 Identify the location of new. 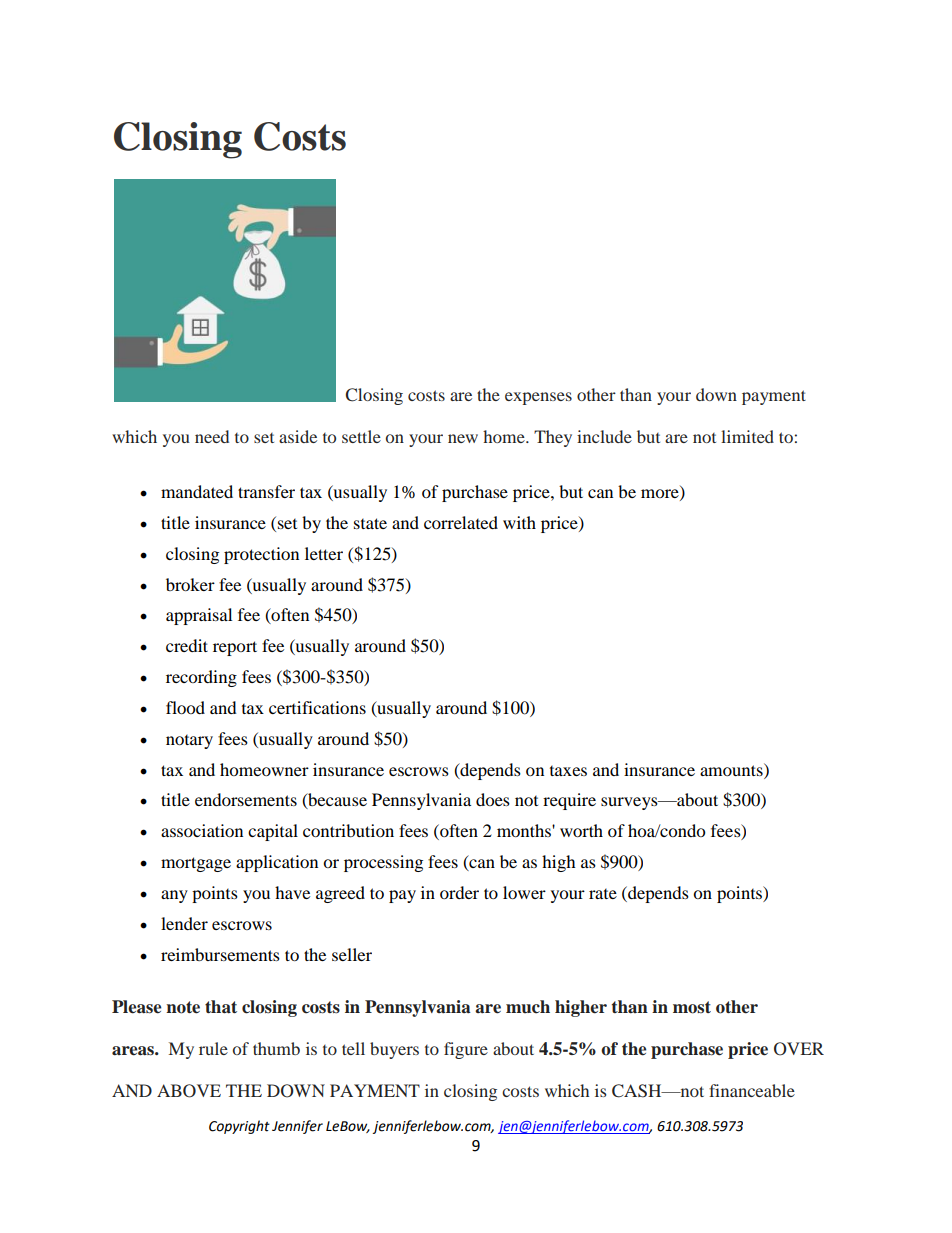
(463, 438).
